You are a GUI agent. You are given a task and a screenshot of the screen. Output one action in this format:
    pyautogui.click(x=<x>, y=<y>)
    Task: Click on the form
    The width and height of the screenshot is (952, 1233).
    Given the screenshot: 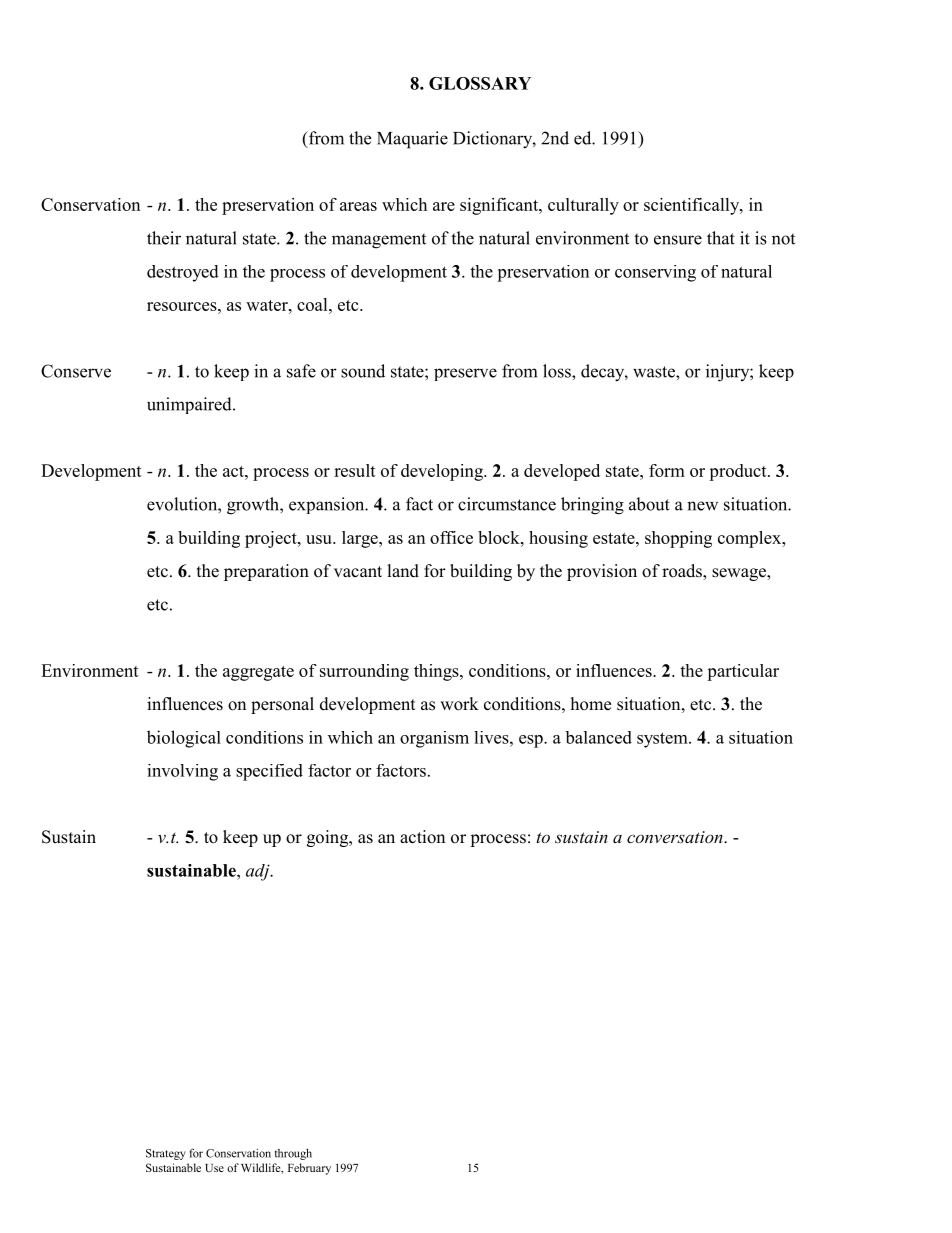 What is the action you would take?
    pyautogui.click(x=667, y=470)
